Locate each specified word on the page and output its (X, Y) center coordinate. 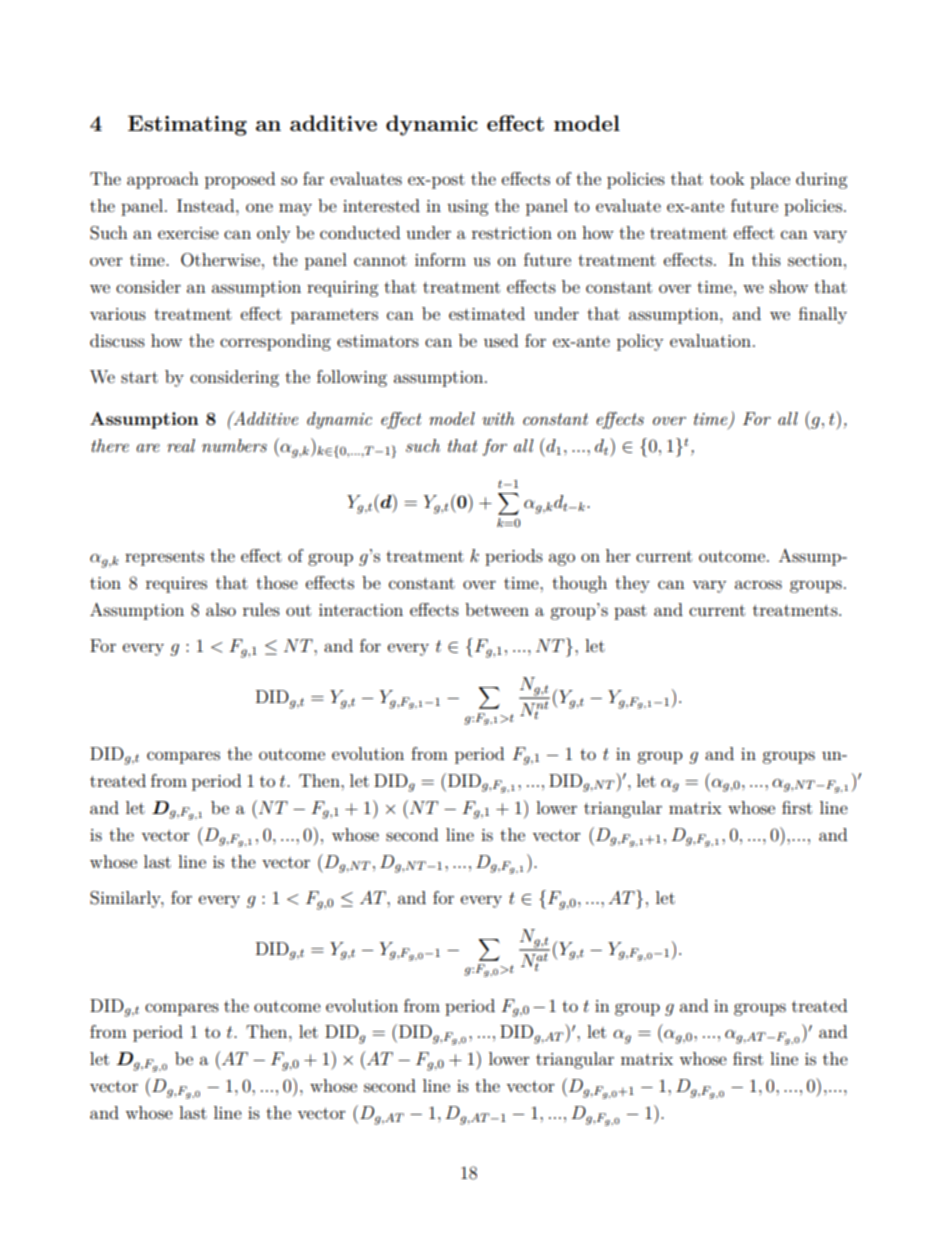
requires (176, 585)
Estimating (187, 125)
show (789, 286)
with (498, 418)
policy (640, 342)
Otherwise (220, 260)
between (497, 609)
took (727, 178)
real (181, 445)
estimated (487, 313)
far (313, 178)
